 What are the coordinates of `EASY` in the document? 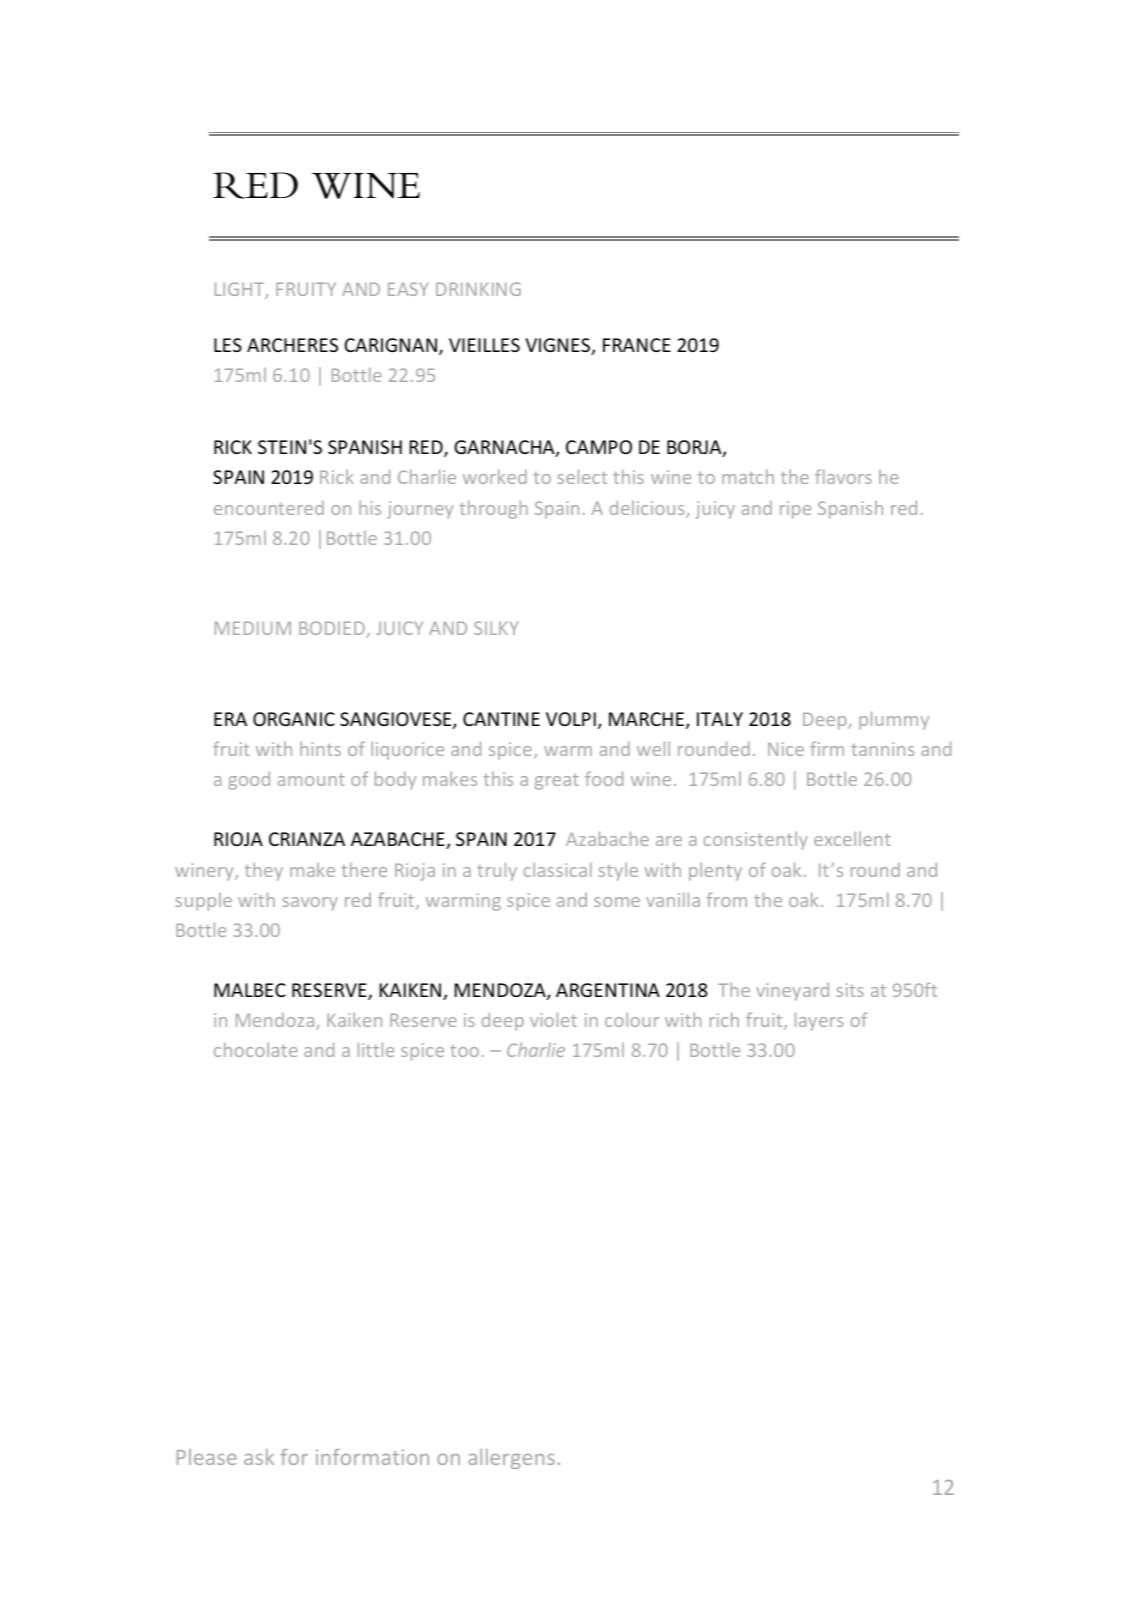 It's located at (408, 289).
